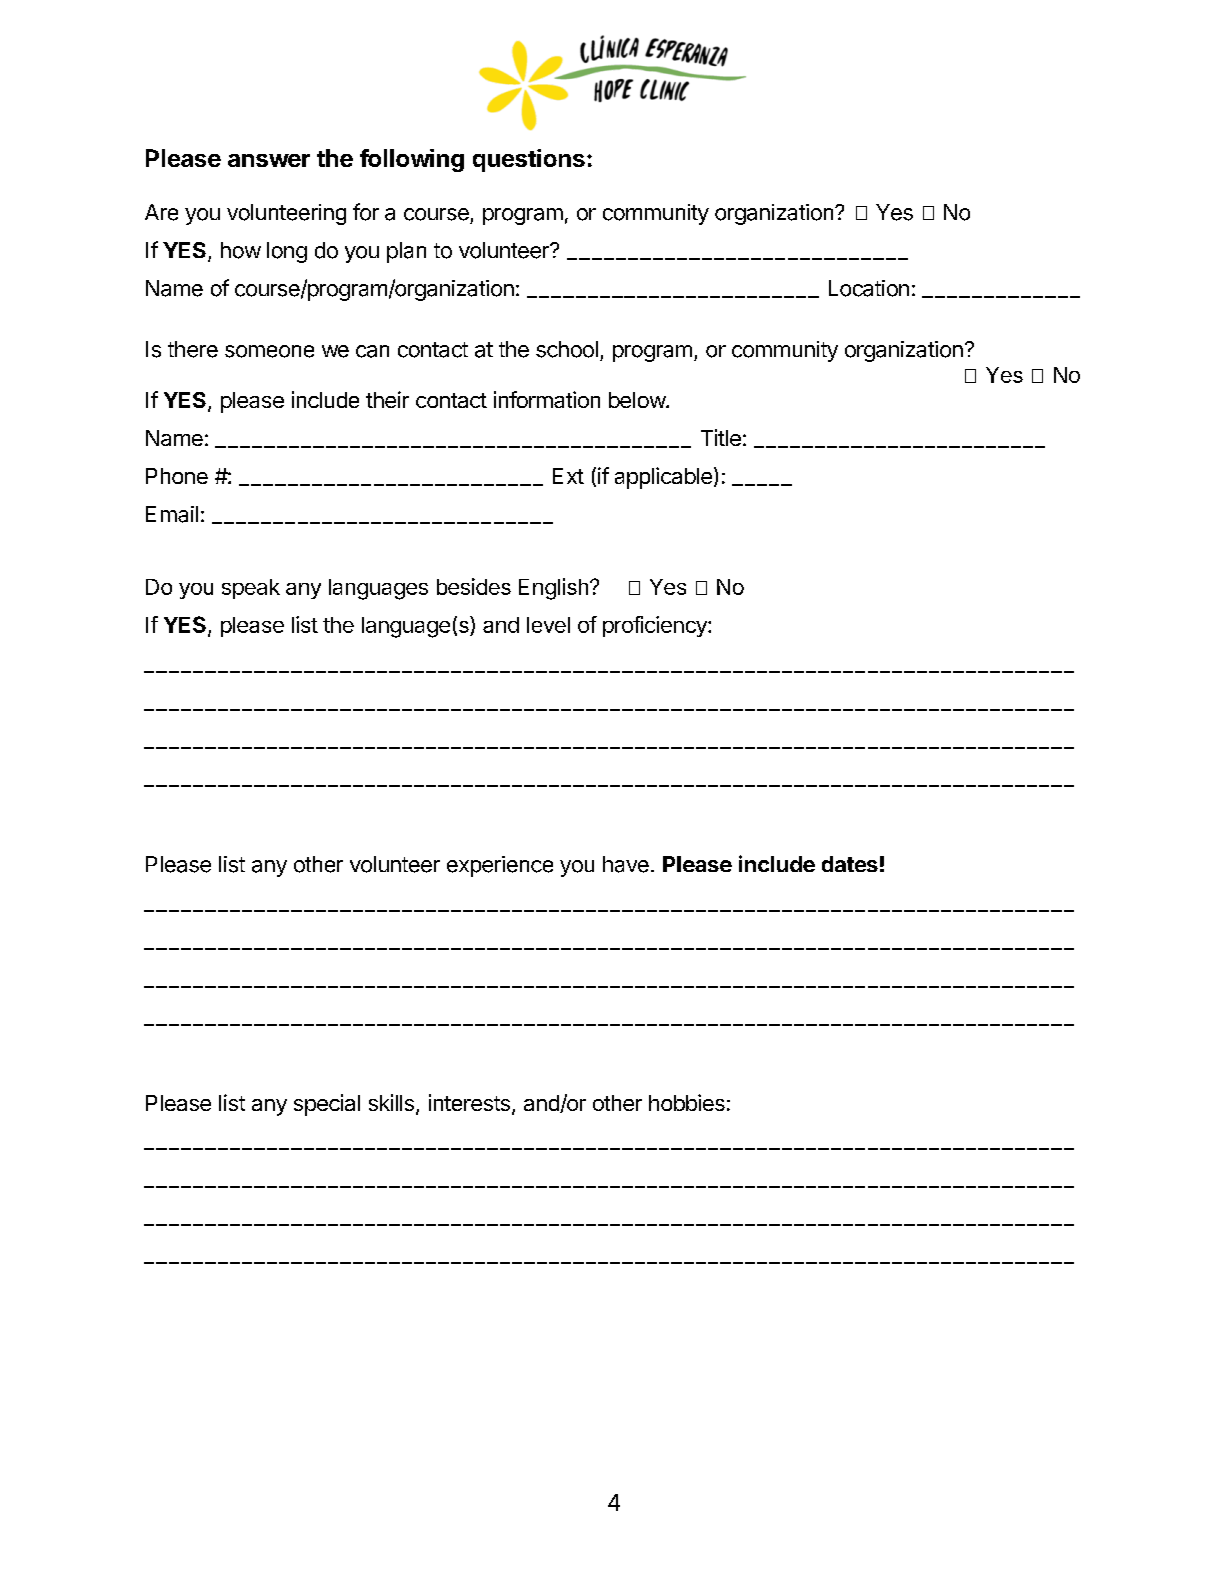 Image resolution: width=1226 pixels, height=1587 pixels. I want to click on questions, so click(529, 160).
